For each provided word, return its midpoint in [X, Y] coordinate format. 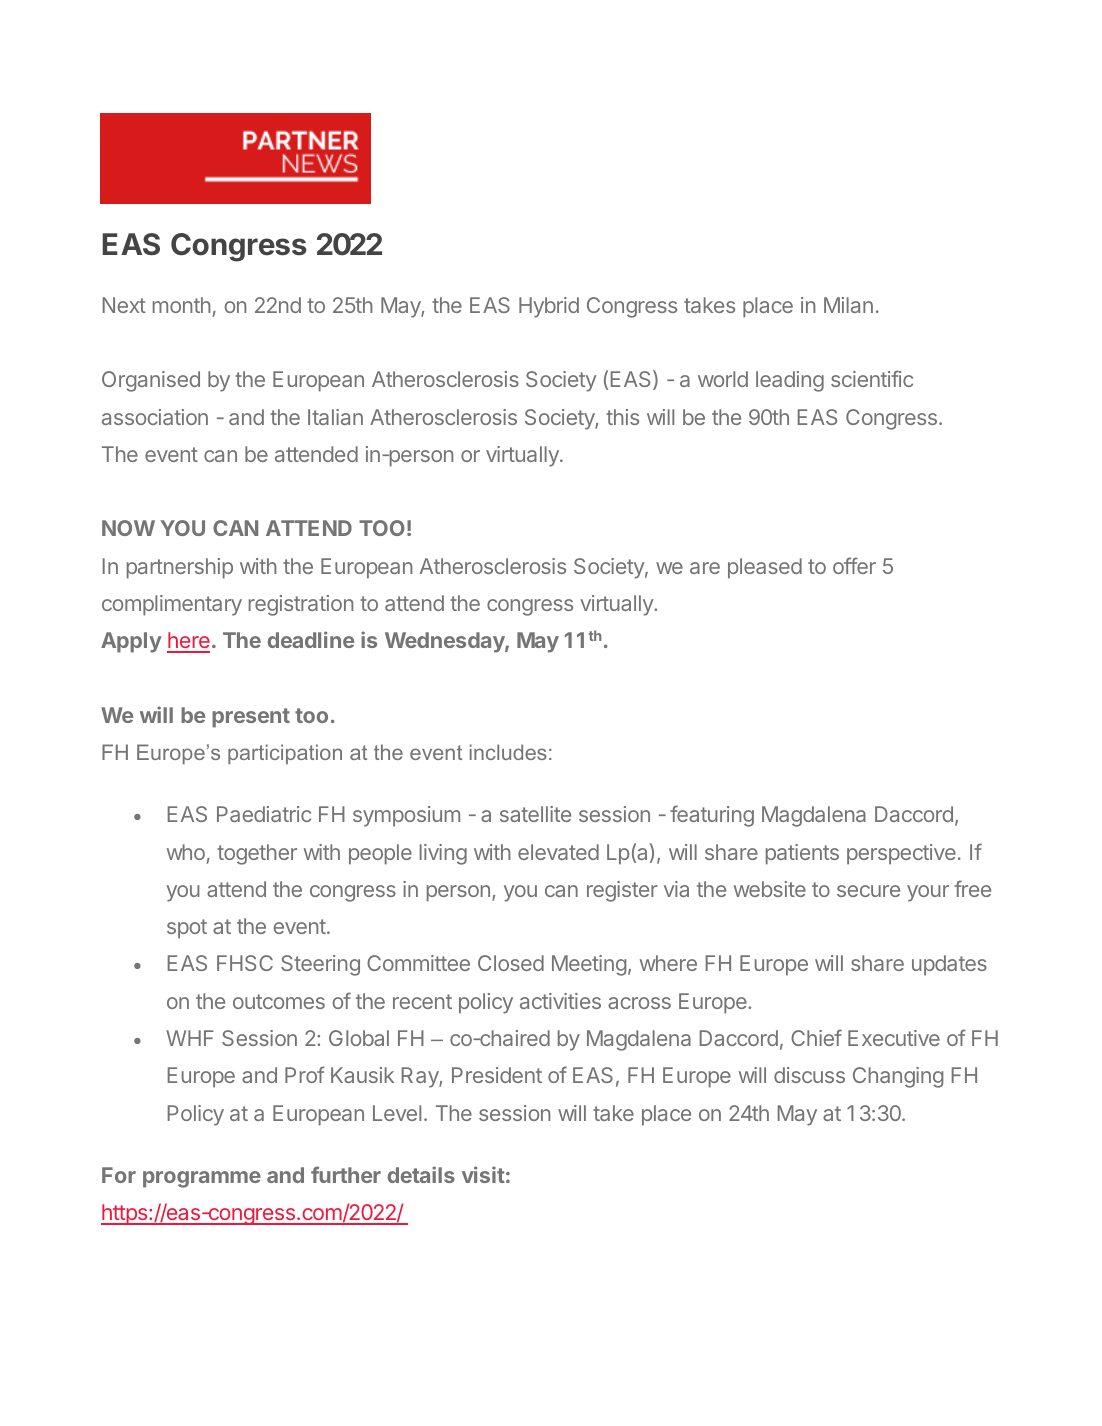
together [257, 854]
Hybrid [549, 307]
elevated [558, 852]
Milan [848, 305]
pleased [765, 568]
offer [854, 565]
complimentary [172, 605]
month [182, 305]
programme [202, 1179]
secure [868, 891]
